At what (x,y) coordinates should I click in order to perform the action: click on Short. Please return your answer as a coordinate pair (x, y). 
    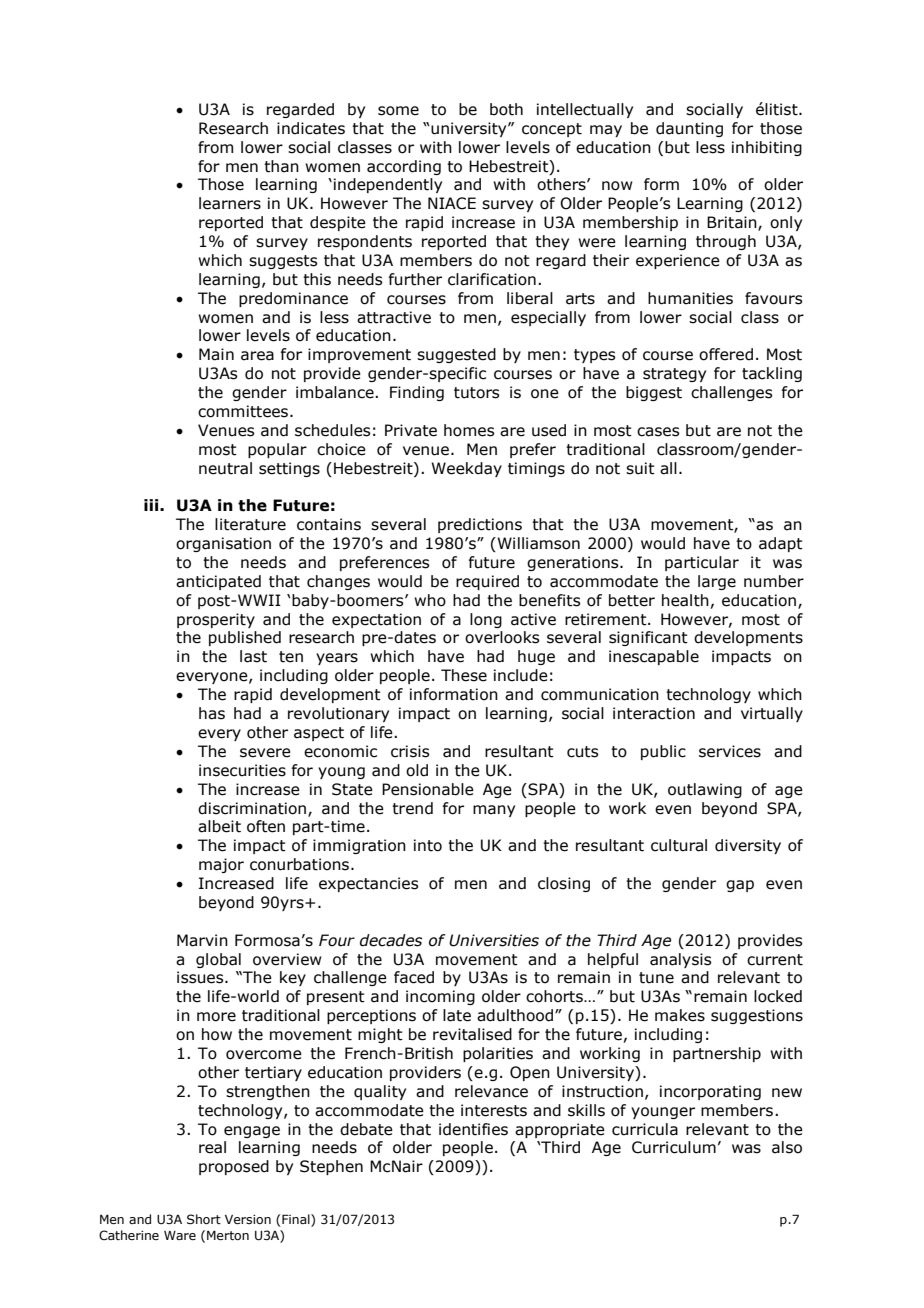
    Looking at the image, I should click on (204, 1219).
